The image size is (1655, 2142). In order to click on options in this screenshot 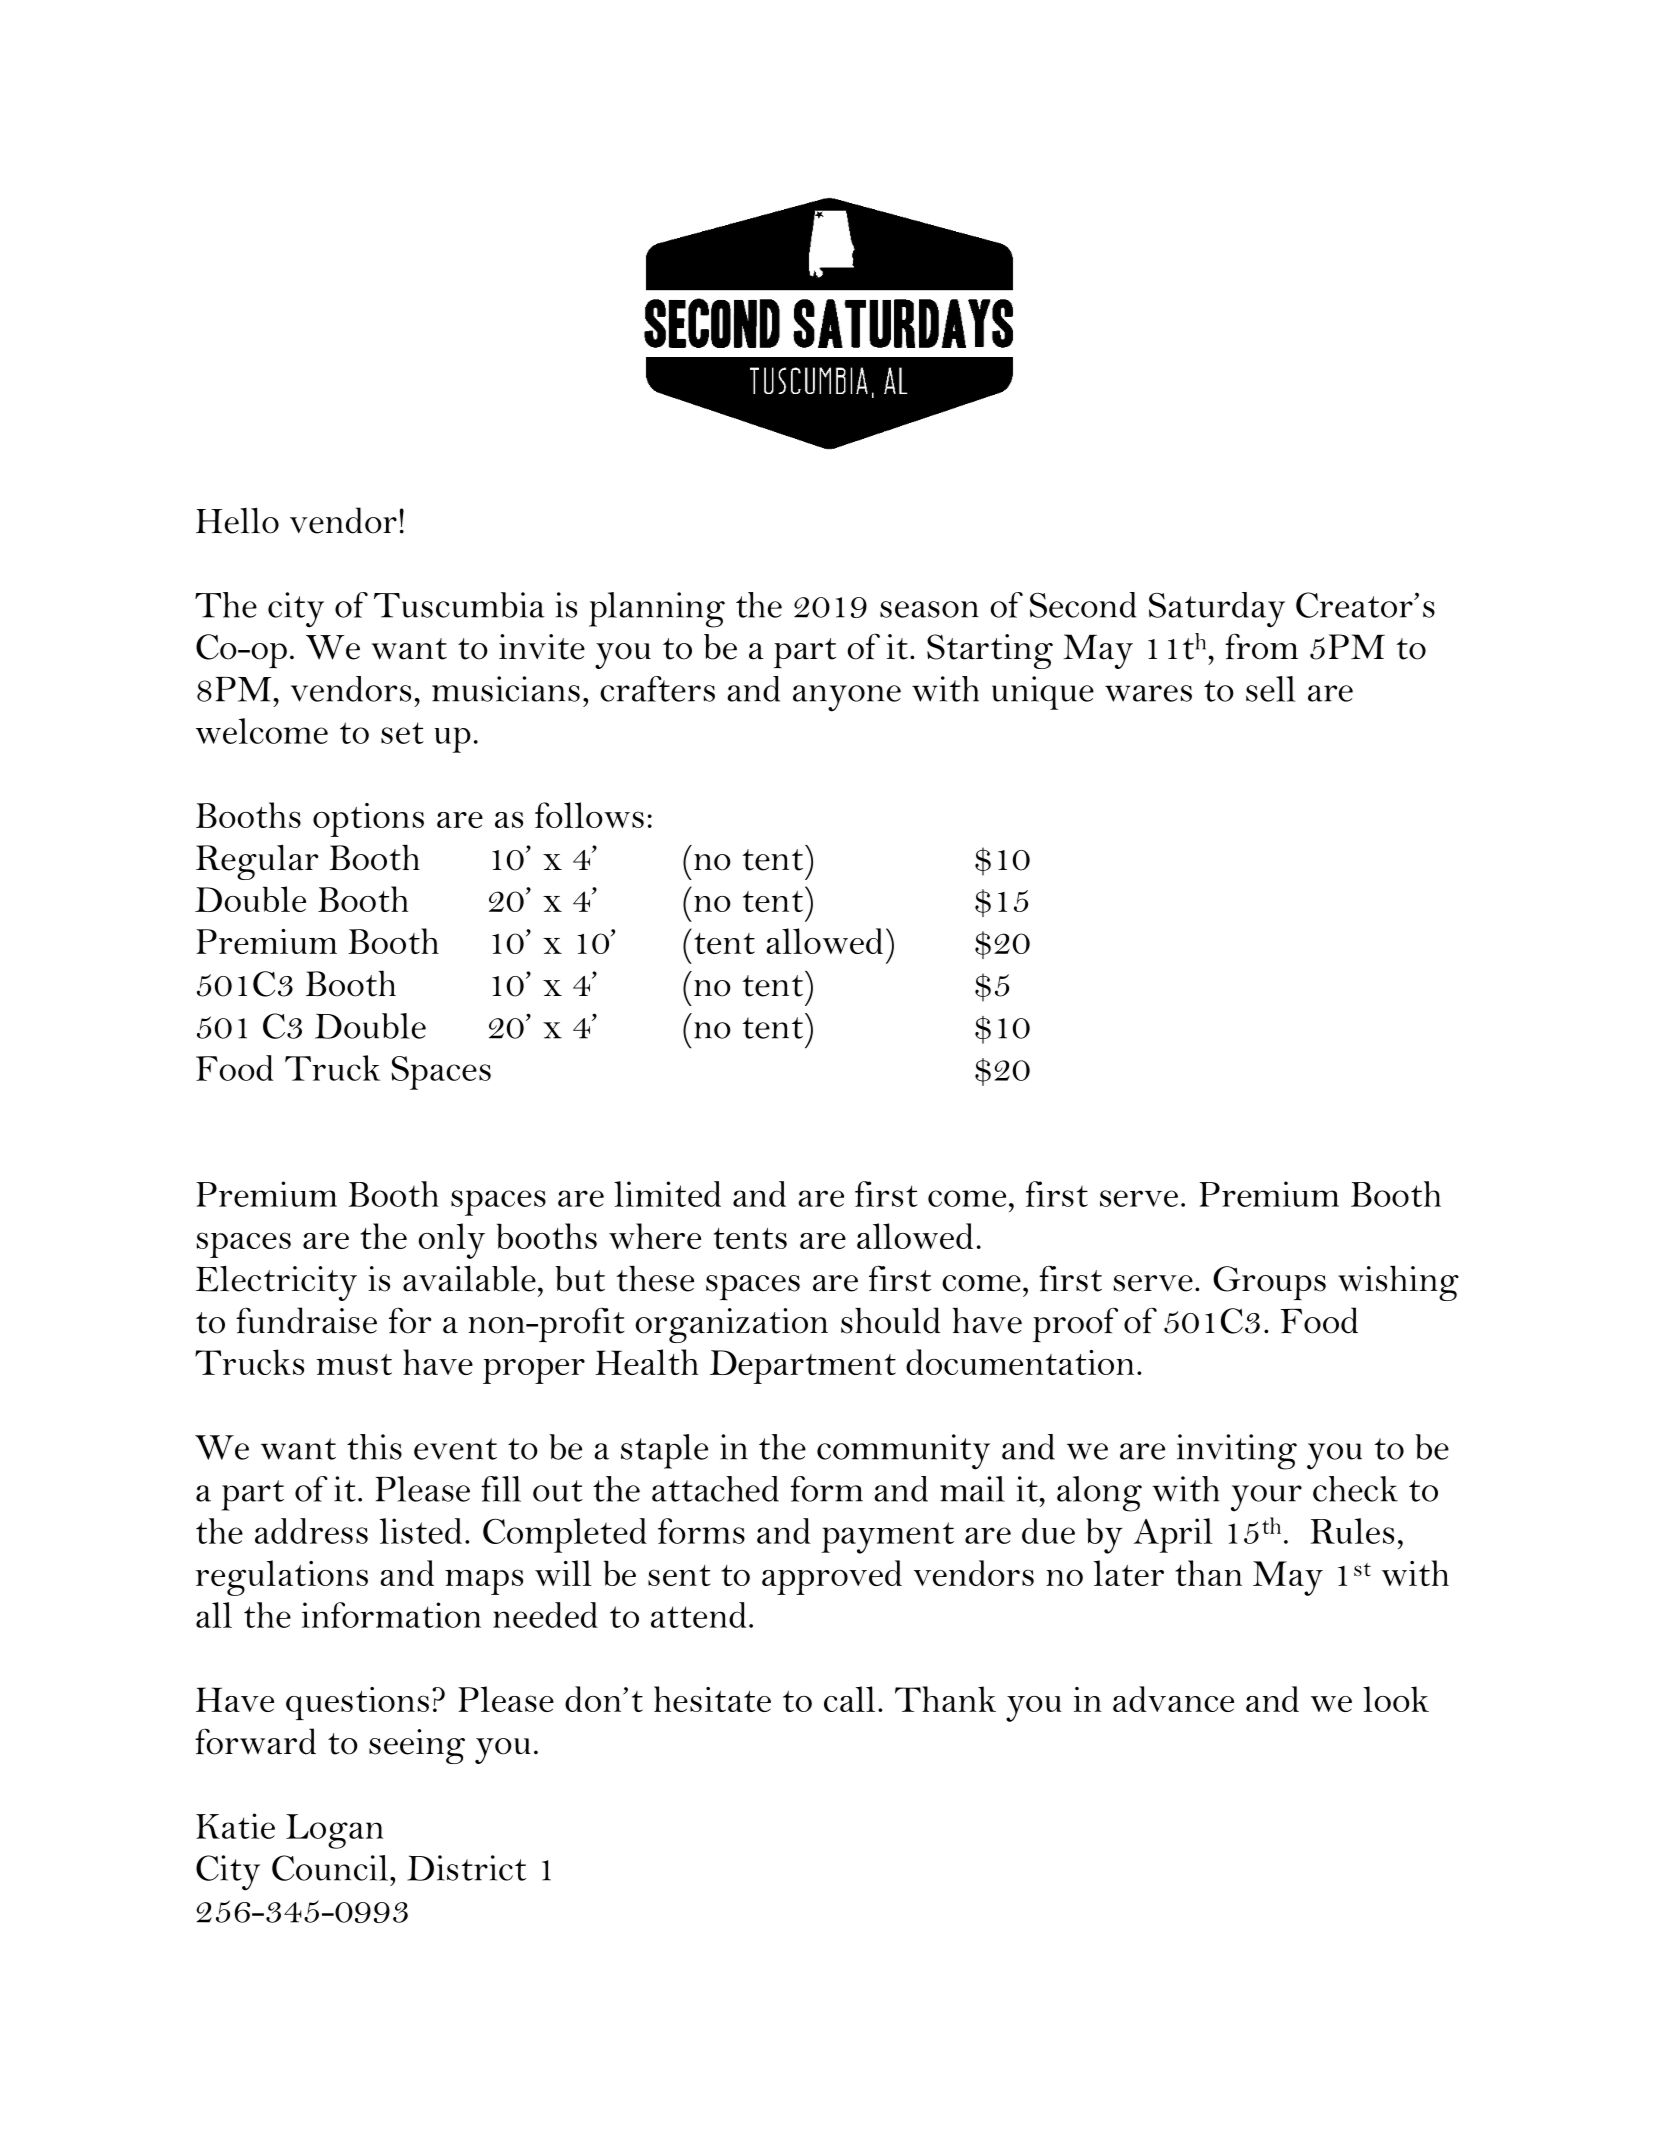, I will do `click(368, 820)`.
